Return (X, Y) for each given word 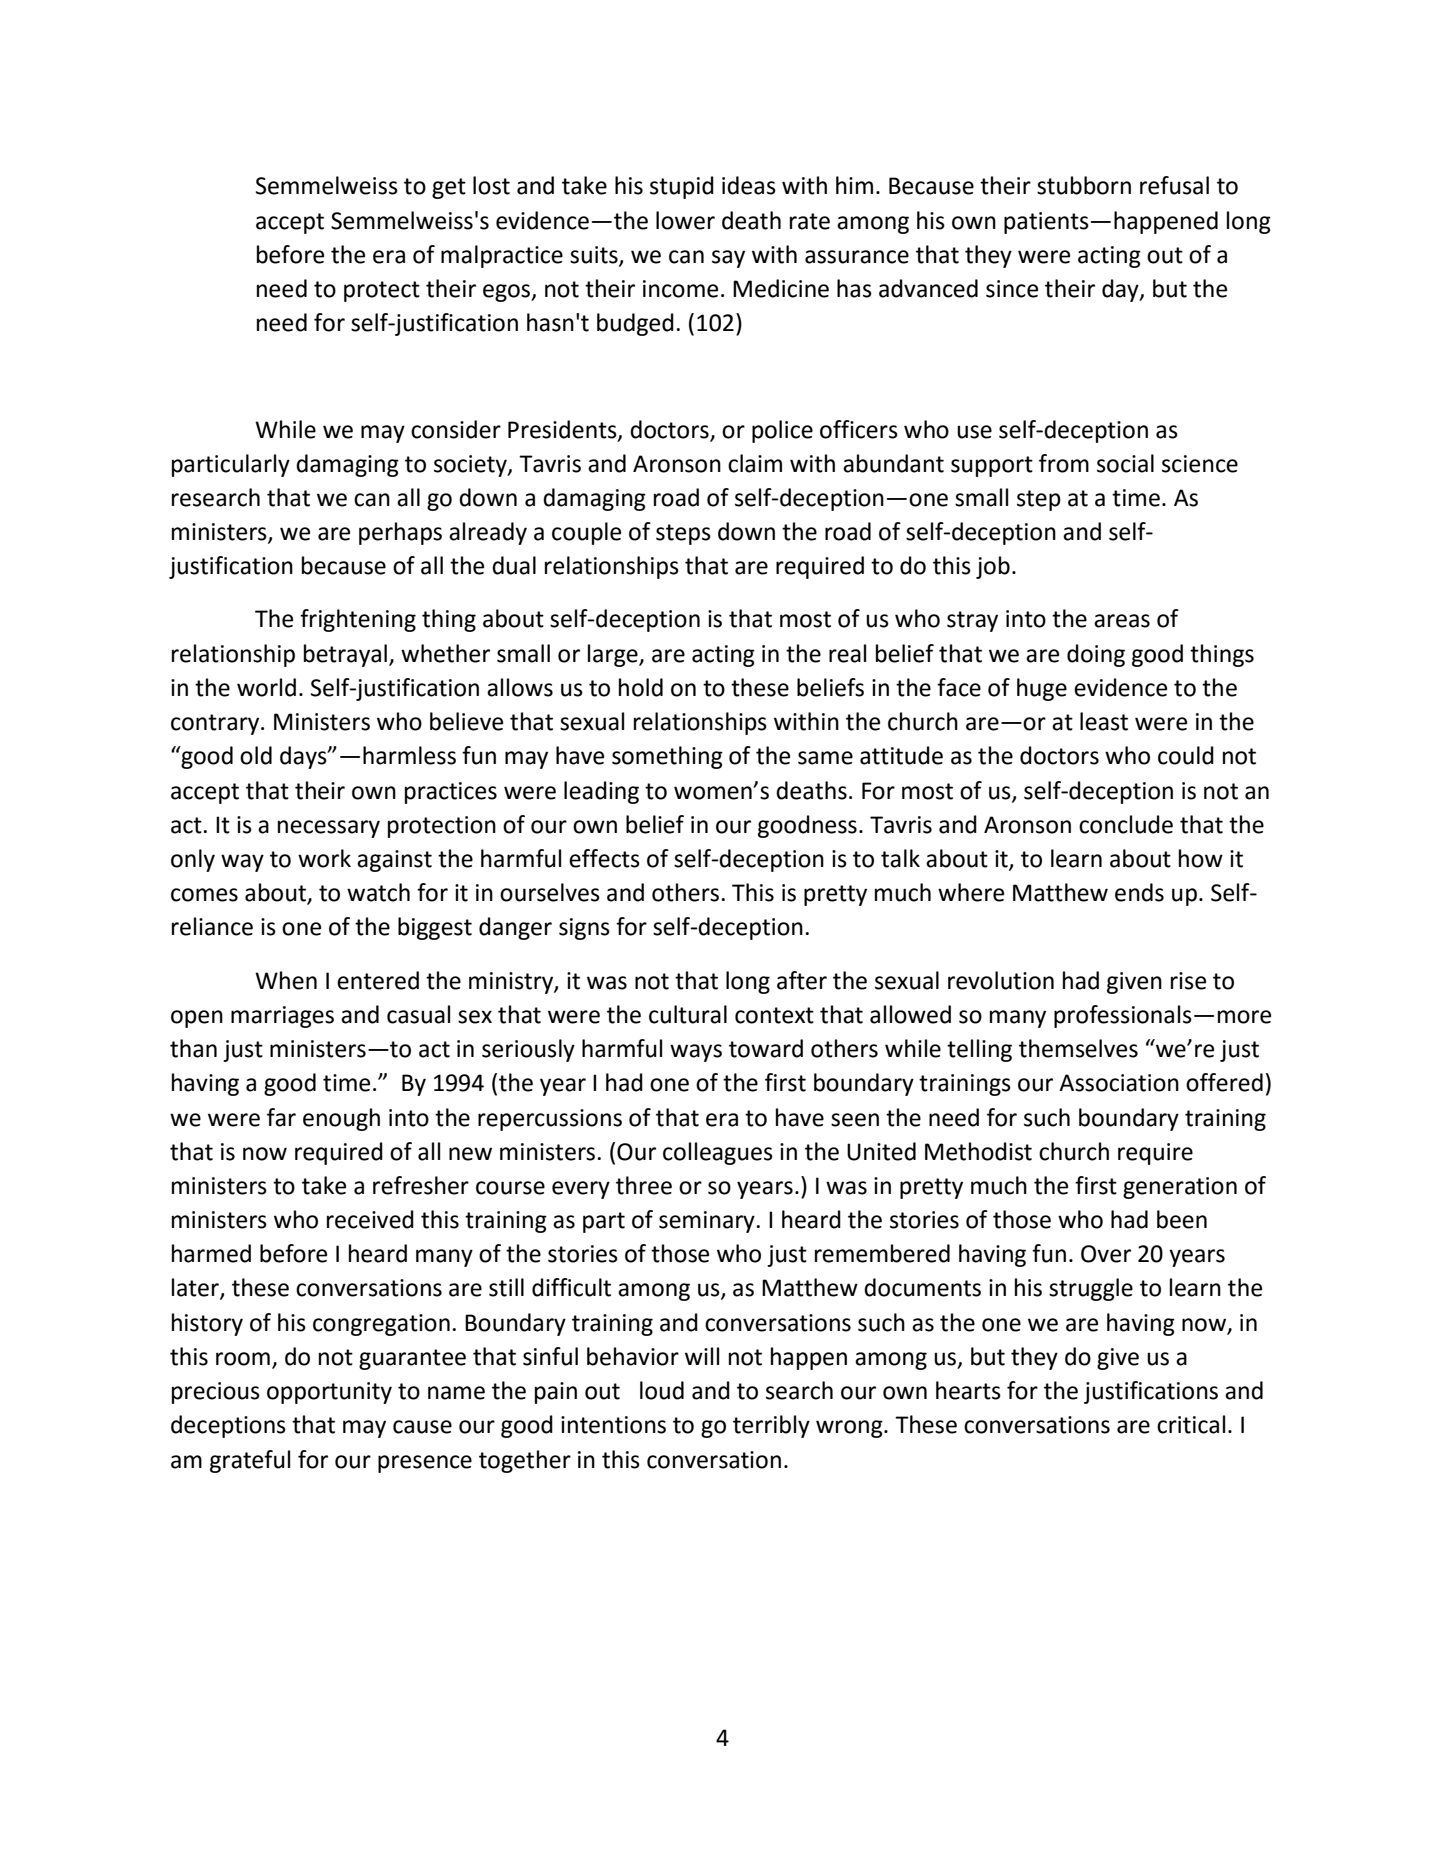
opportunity (329, 1393)
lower (685, 220)
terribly (771, 1426)
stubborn (1084, 185)
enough (341, 1119)
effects (604, 858)
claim (755, 463)
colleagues (718, 1153)
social (1125, 463)
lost (491, 185)
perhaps (400, 533)
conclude (1126, 824)
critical (1191, 1424)
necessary (329, 829)
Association (1119, 1083)
